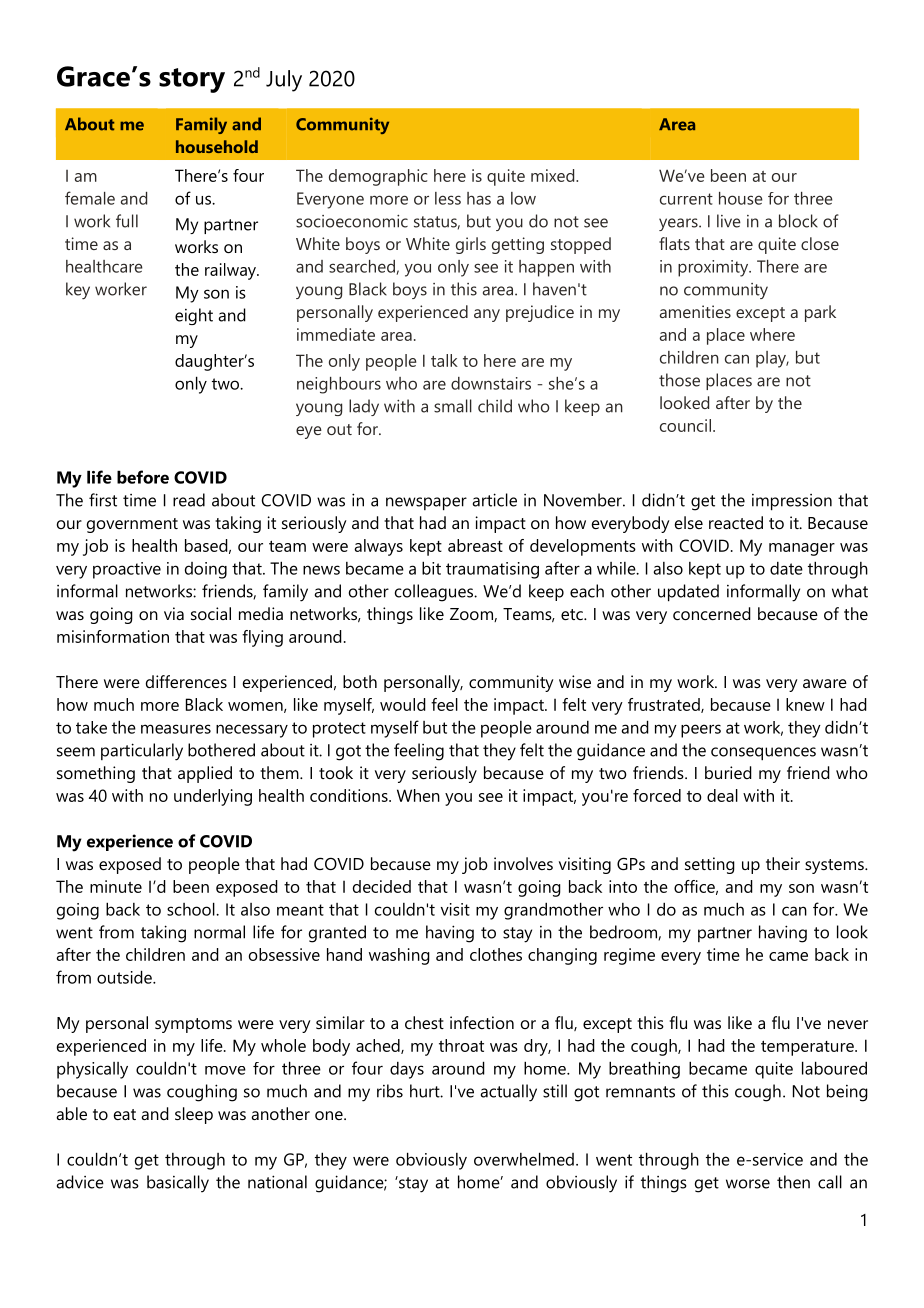 Image resolution: width=924 pixels, height=1308 pixels. Describe the element at coordinates (783, 863) in the screenshot. I see `their` at that location.
